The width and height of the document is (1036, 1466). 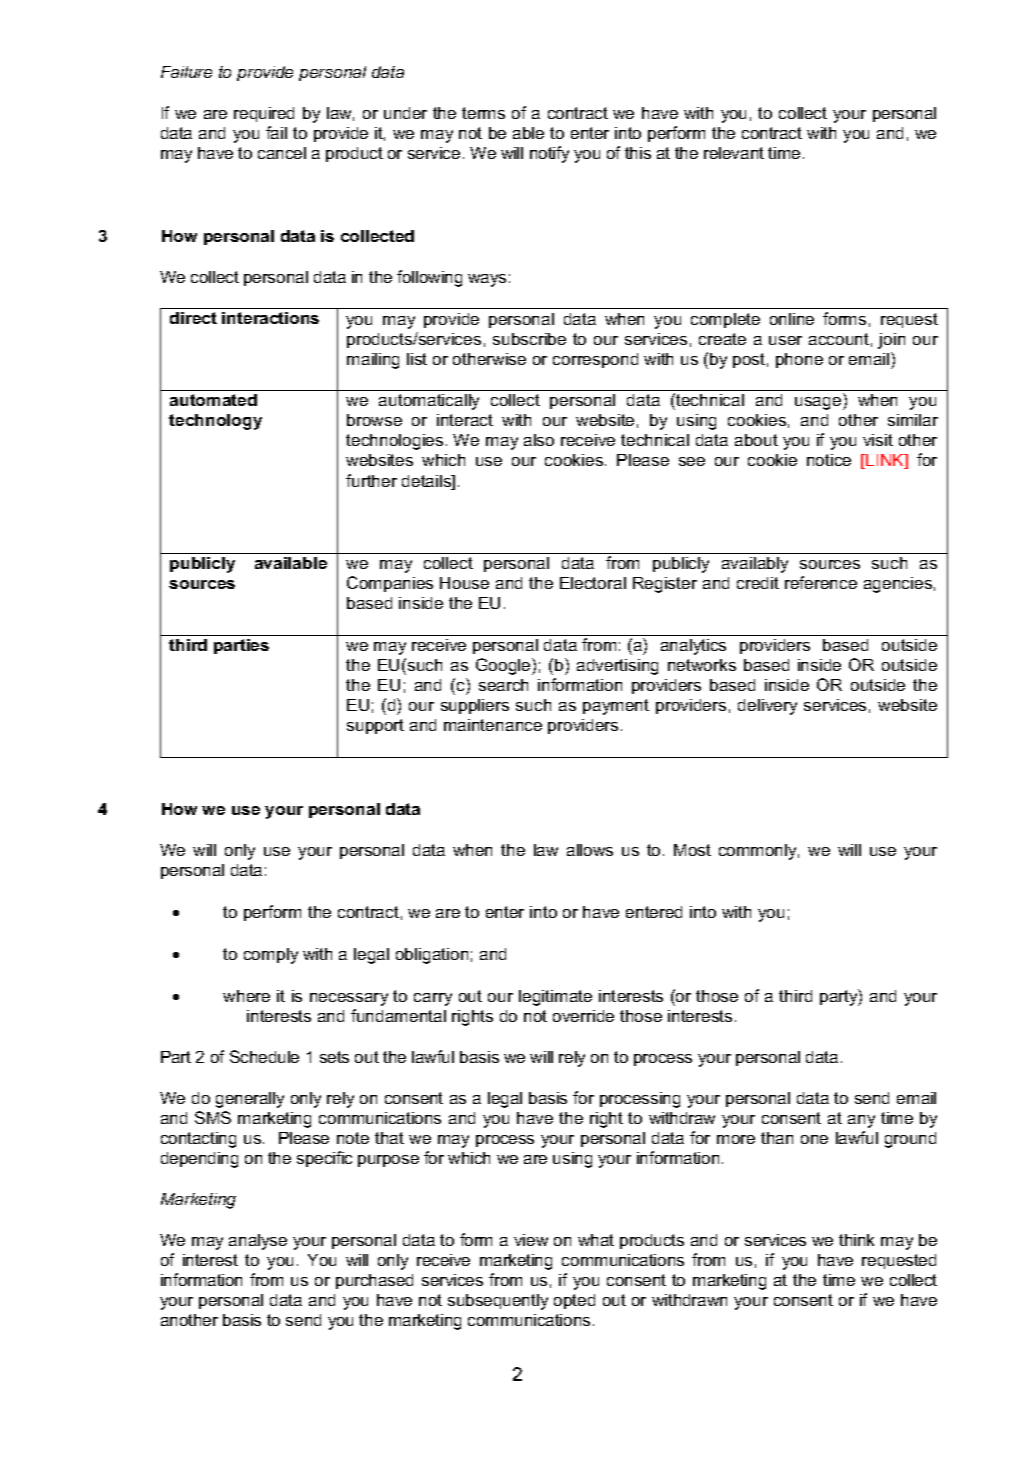 I want to click on cancel, so click(x=282, y=153).
